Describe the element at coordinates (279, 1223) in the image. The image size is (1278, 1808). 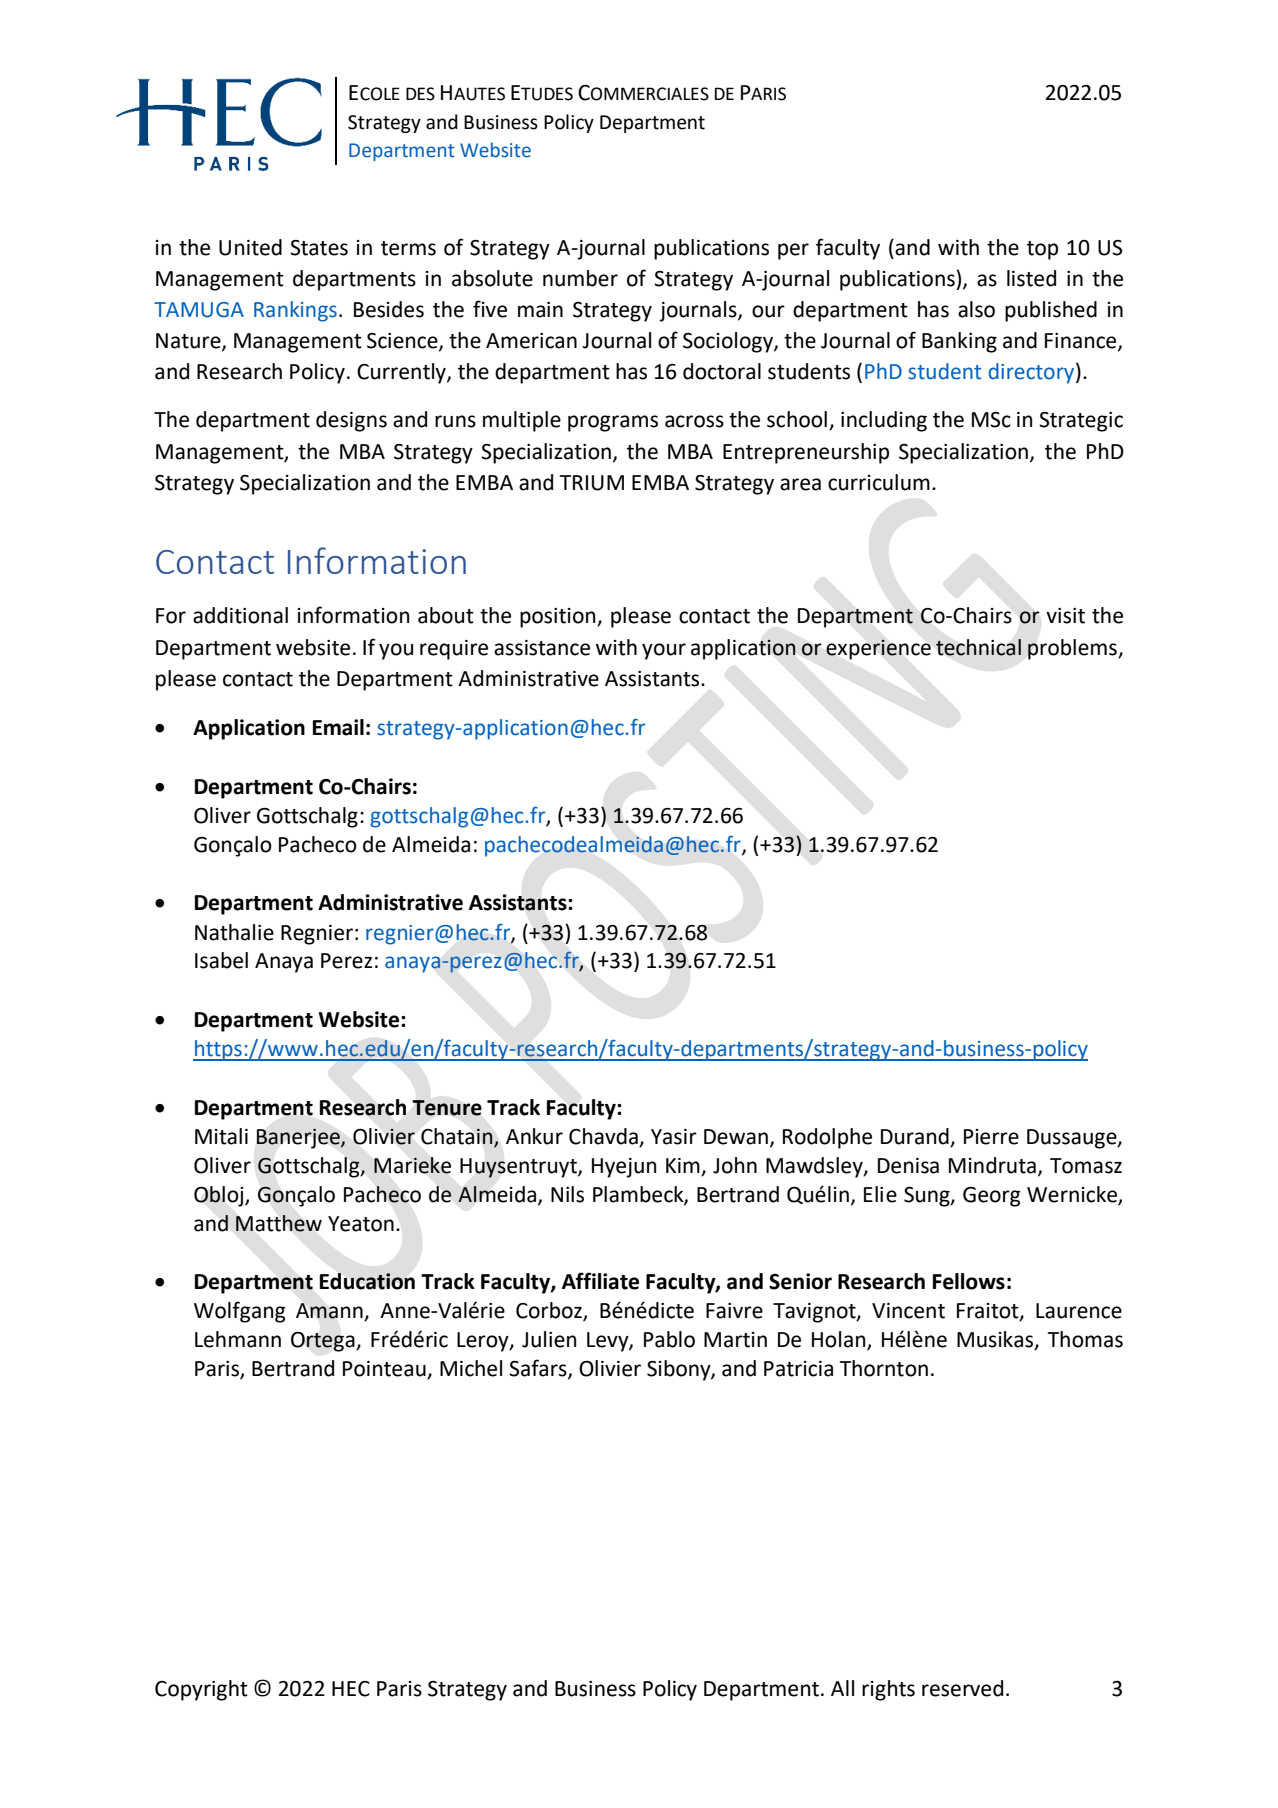
I see `Matthew` at that location.
